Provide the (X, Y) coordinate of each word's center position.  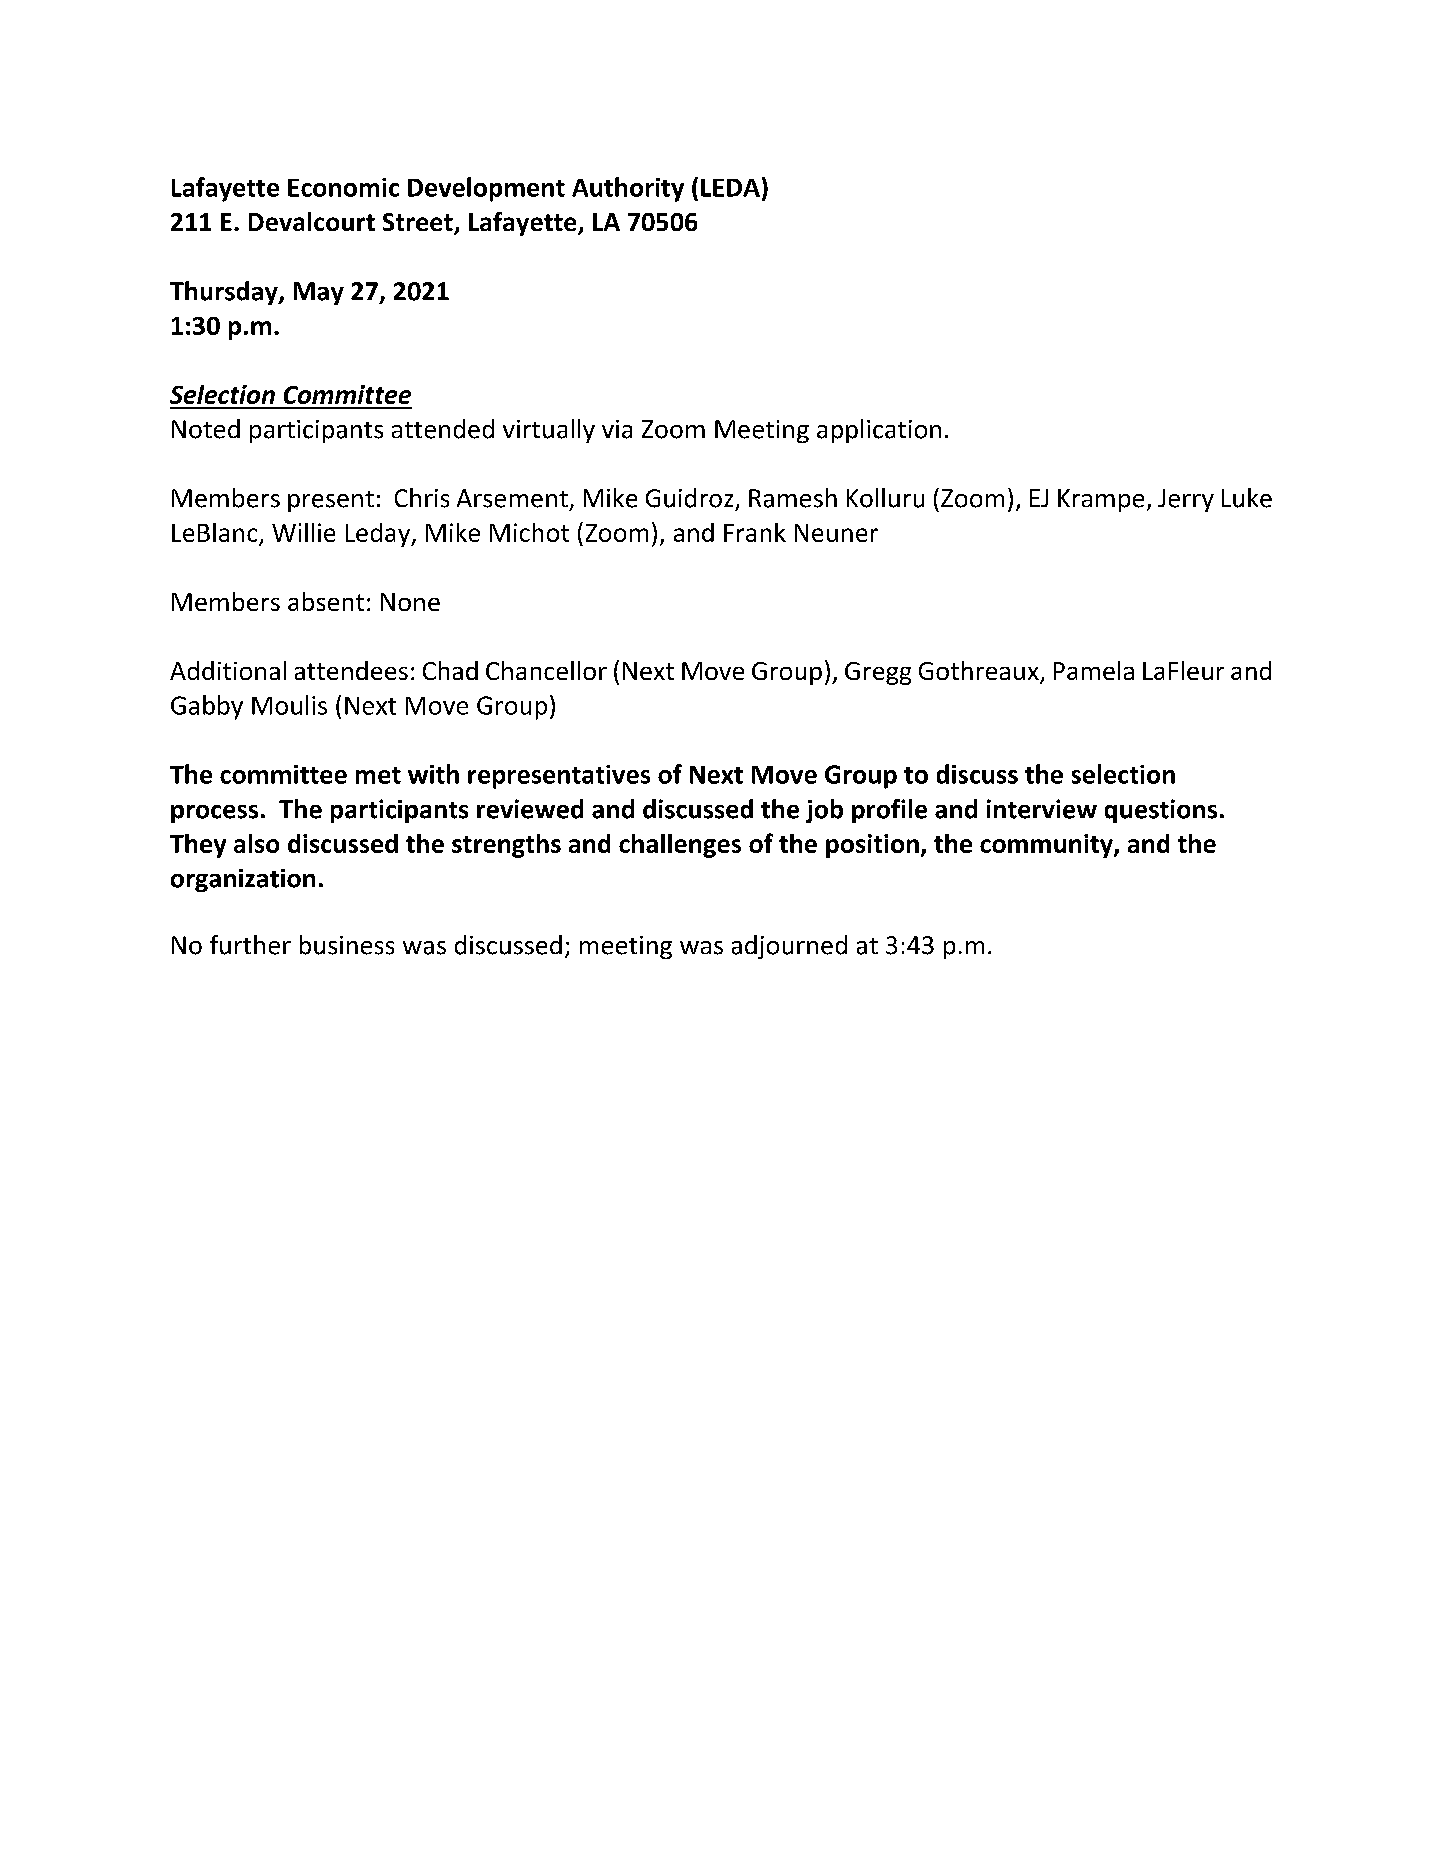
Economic (343, 187)
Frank (755, 532)
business (347, 945)
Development (486, 189)
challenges (680, 846)
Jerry (1186, 500)
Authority (628, 189)
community (1047, 846)
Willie (303, 532)
